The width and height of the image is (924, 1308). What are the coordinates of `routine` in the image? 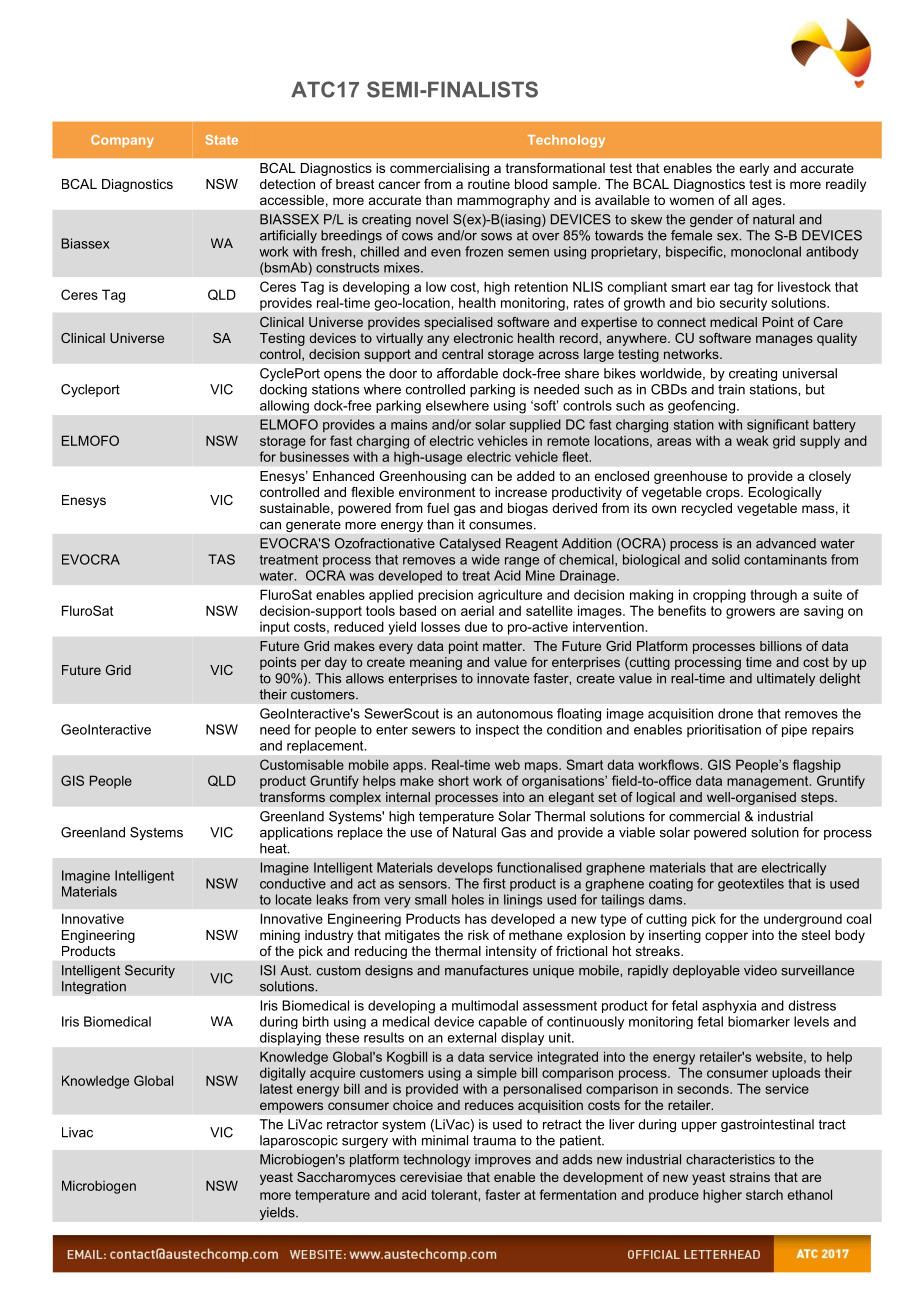 It's located at (489, 184).
